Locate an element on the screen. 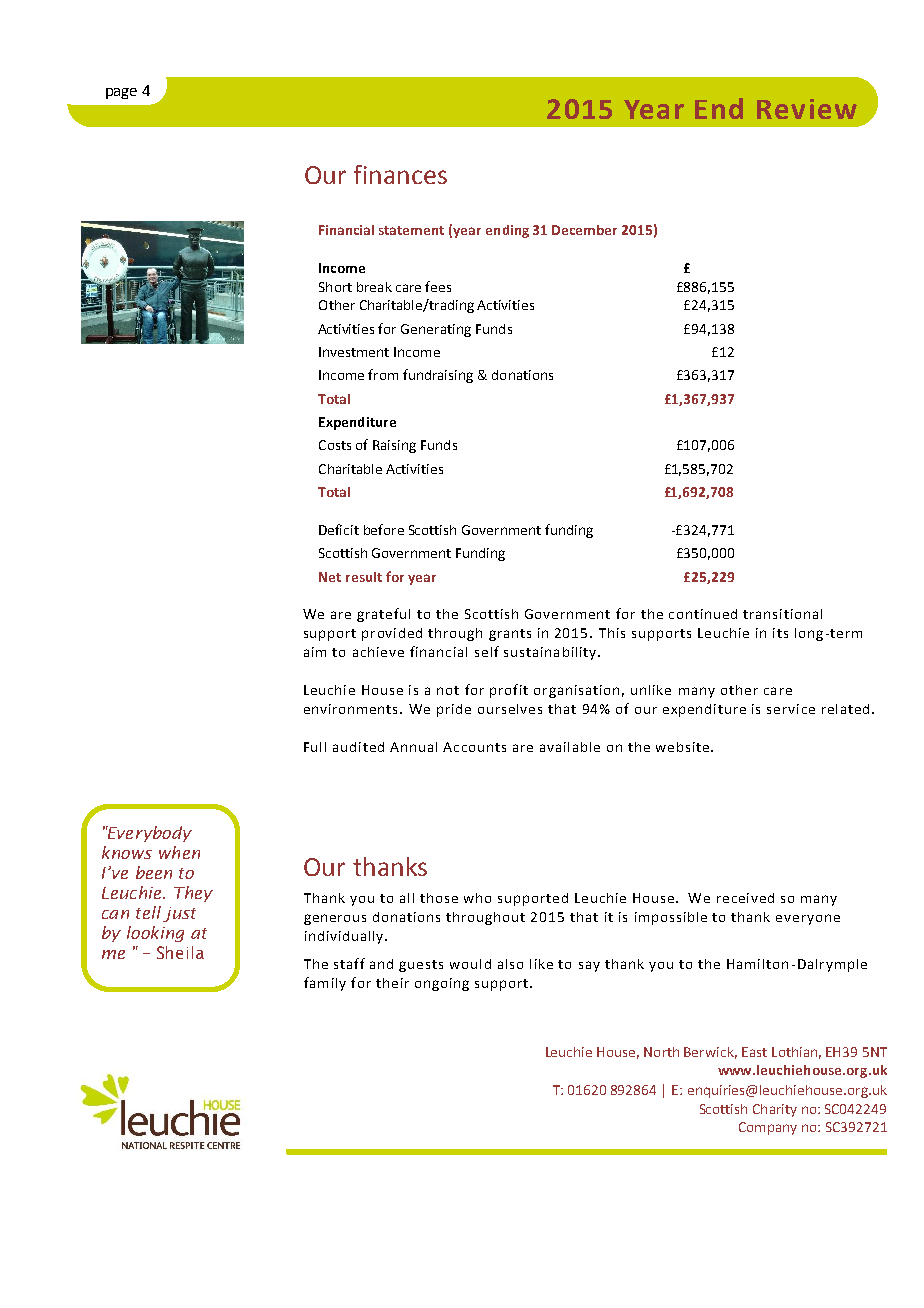  received is located at coordinates (745, 898).
